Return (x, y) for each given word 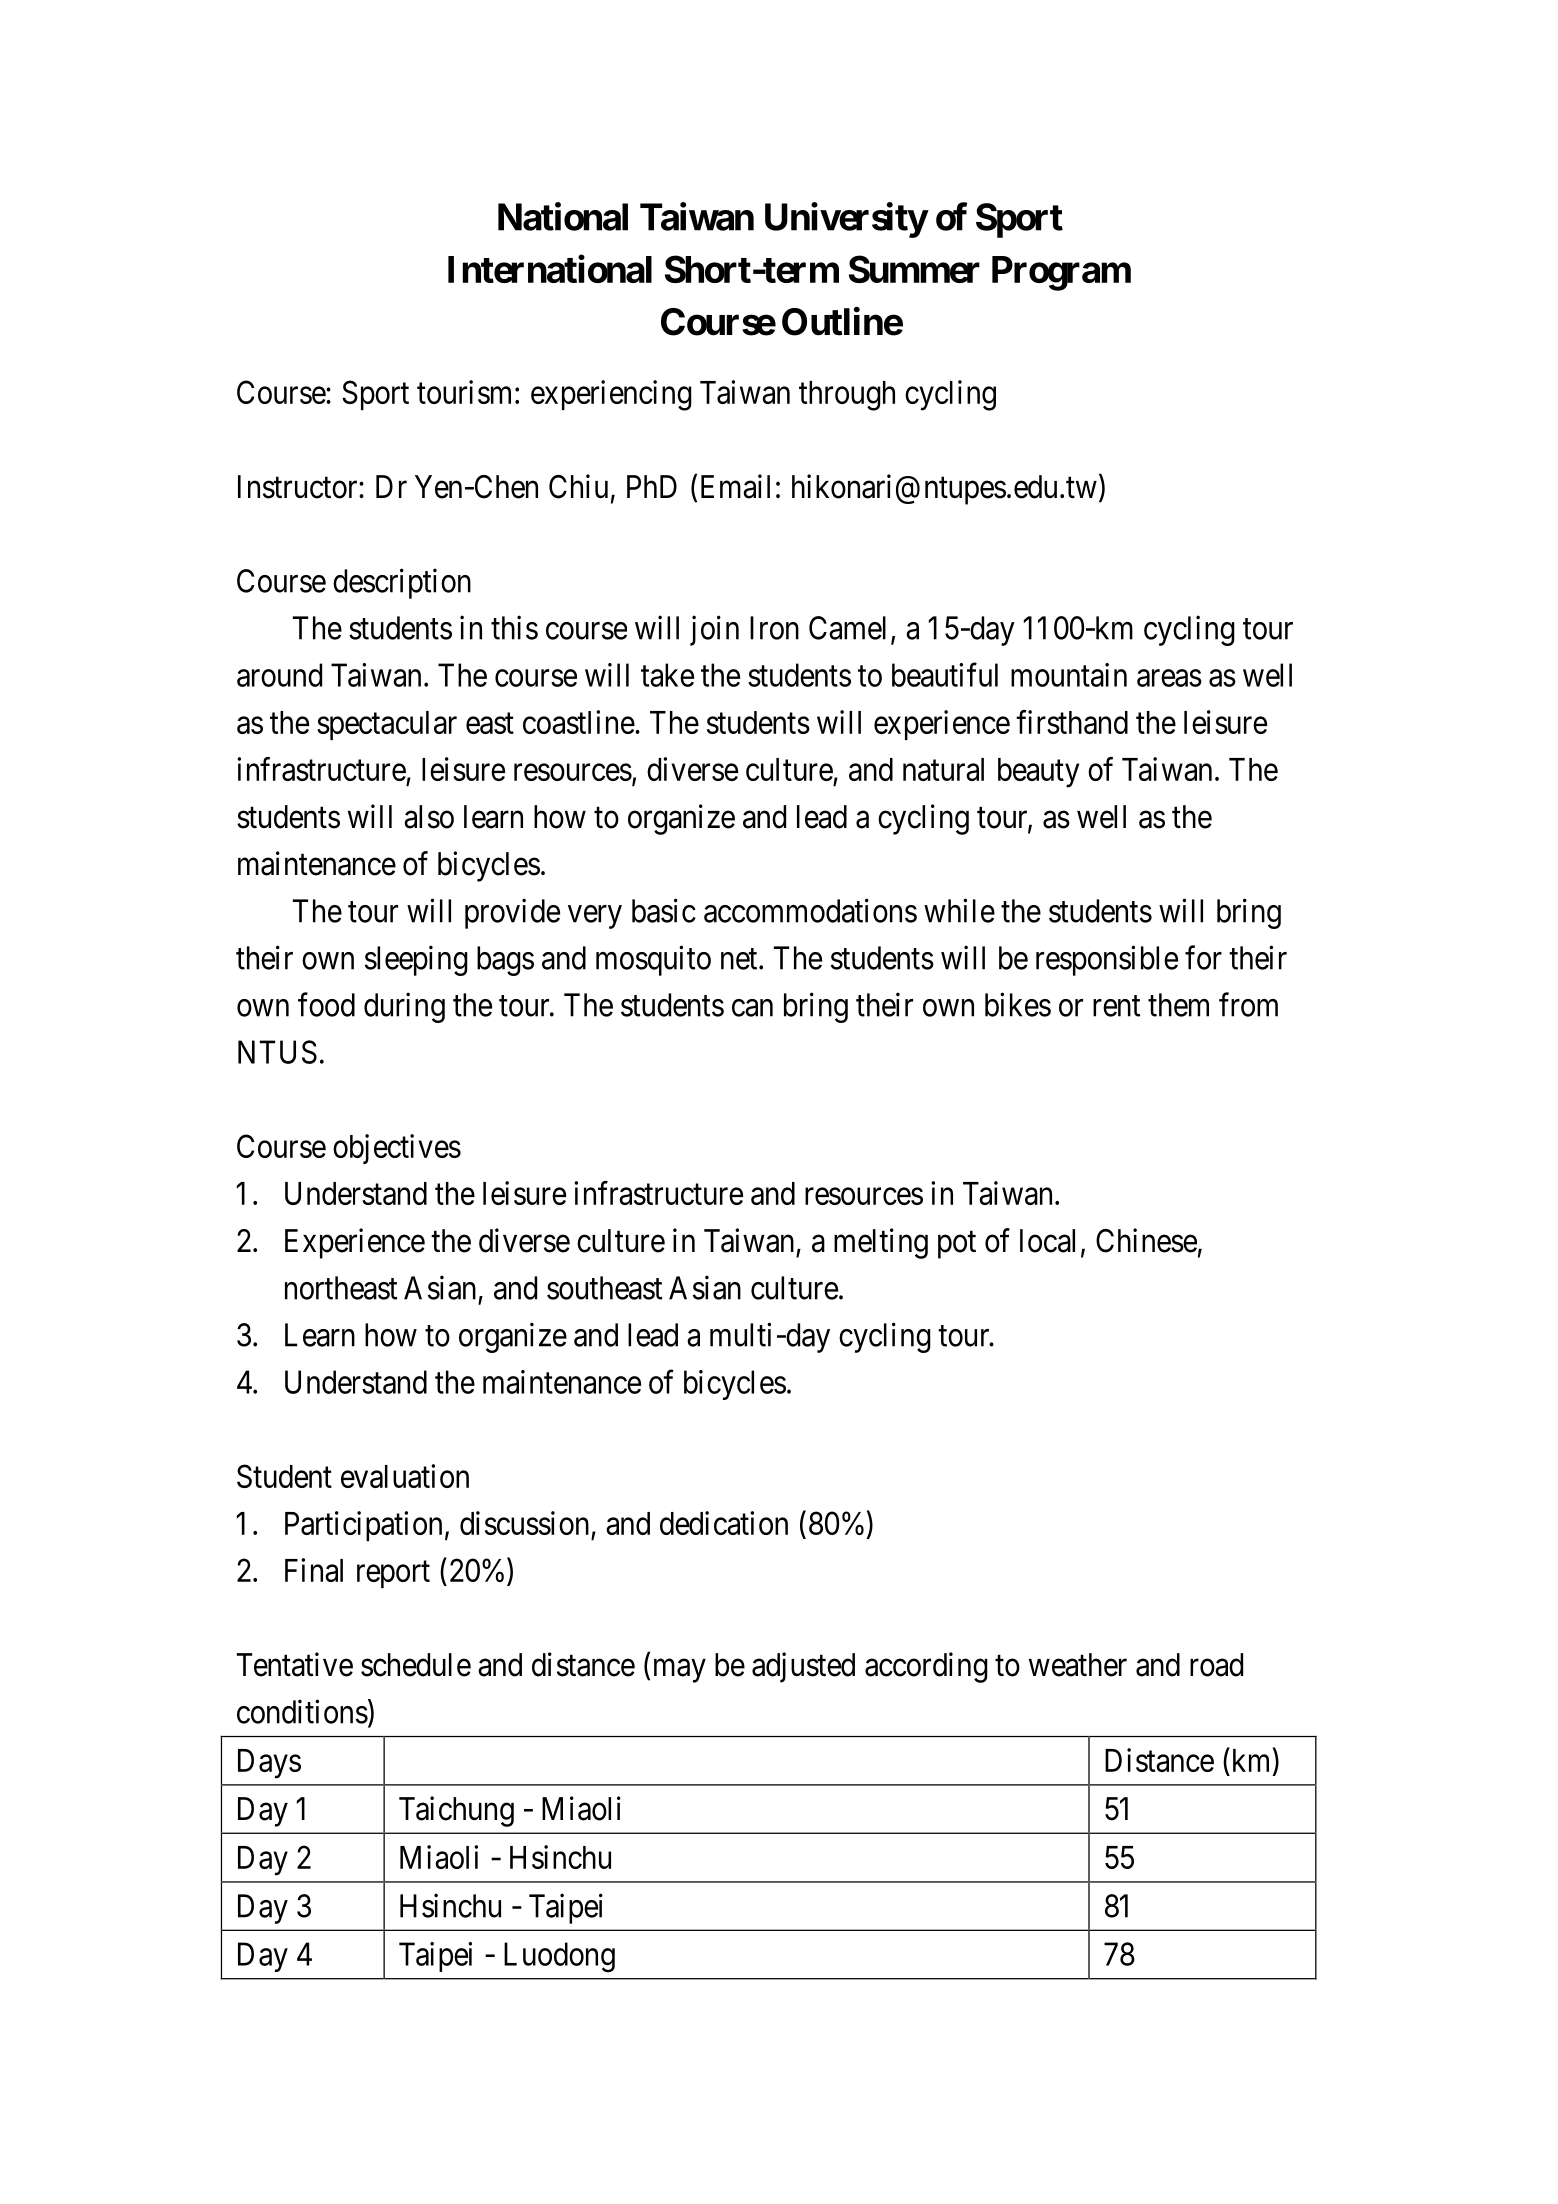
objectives (397, 1149)
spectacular (387, 725)
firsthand (1072, 722)
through (847, 396)
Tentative (295, 1664)
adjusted (803, 1667)
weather (1078, 1665)
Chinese (1146, 1240)
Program (1061, 273)
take (667, 675)
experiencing (611, 395)
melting (881, 1243)
